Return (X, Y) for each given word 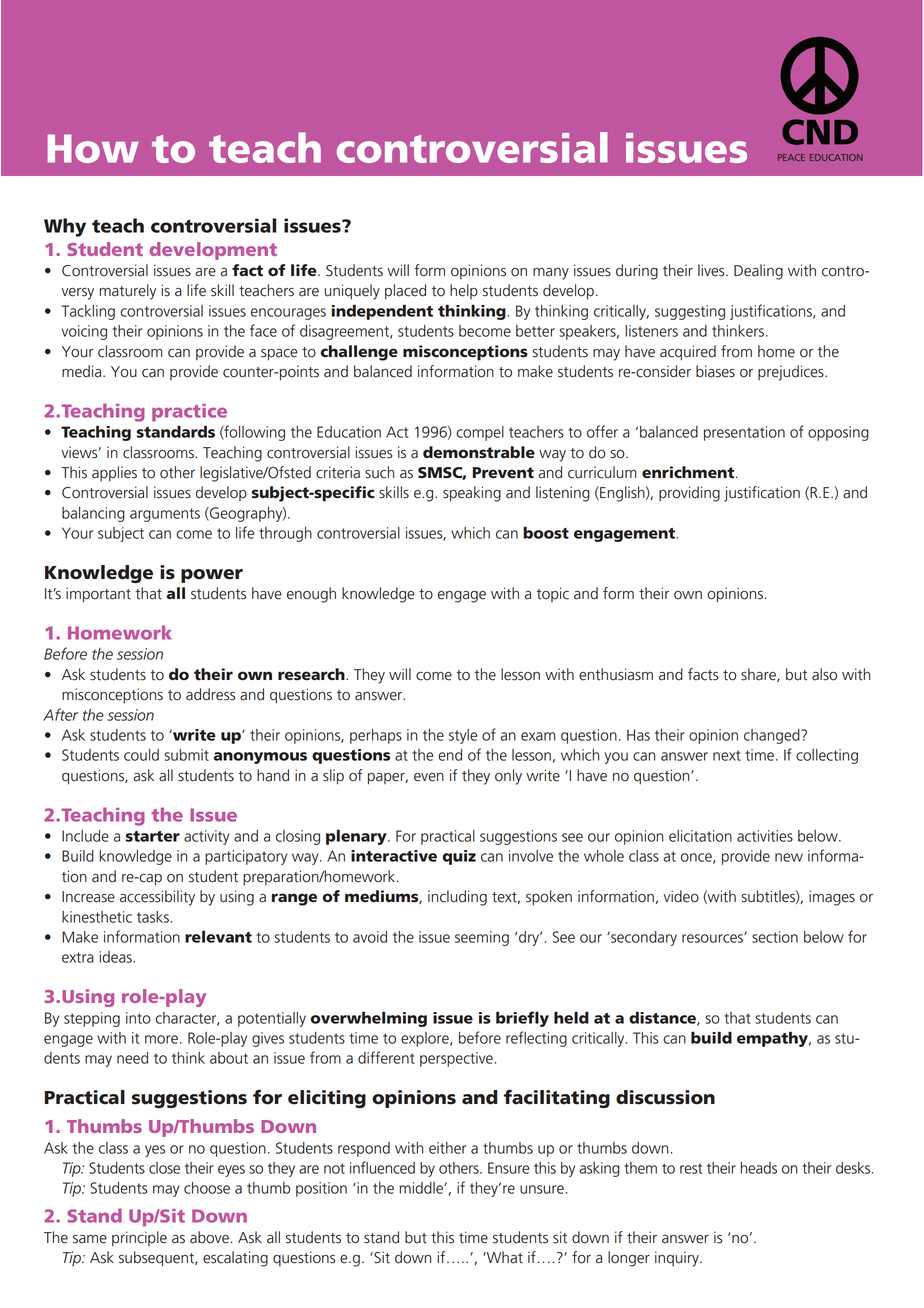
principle (139, 1239)
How (93, 148)
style (463, 736)
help (464, 291)
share (759, 675)
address (210, 694)
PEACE (791, 157)
